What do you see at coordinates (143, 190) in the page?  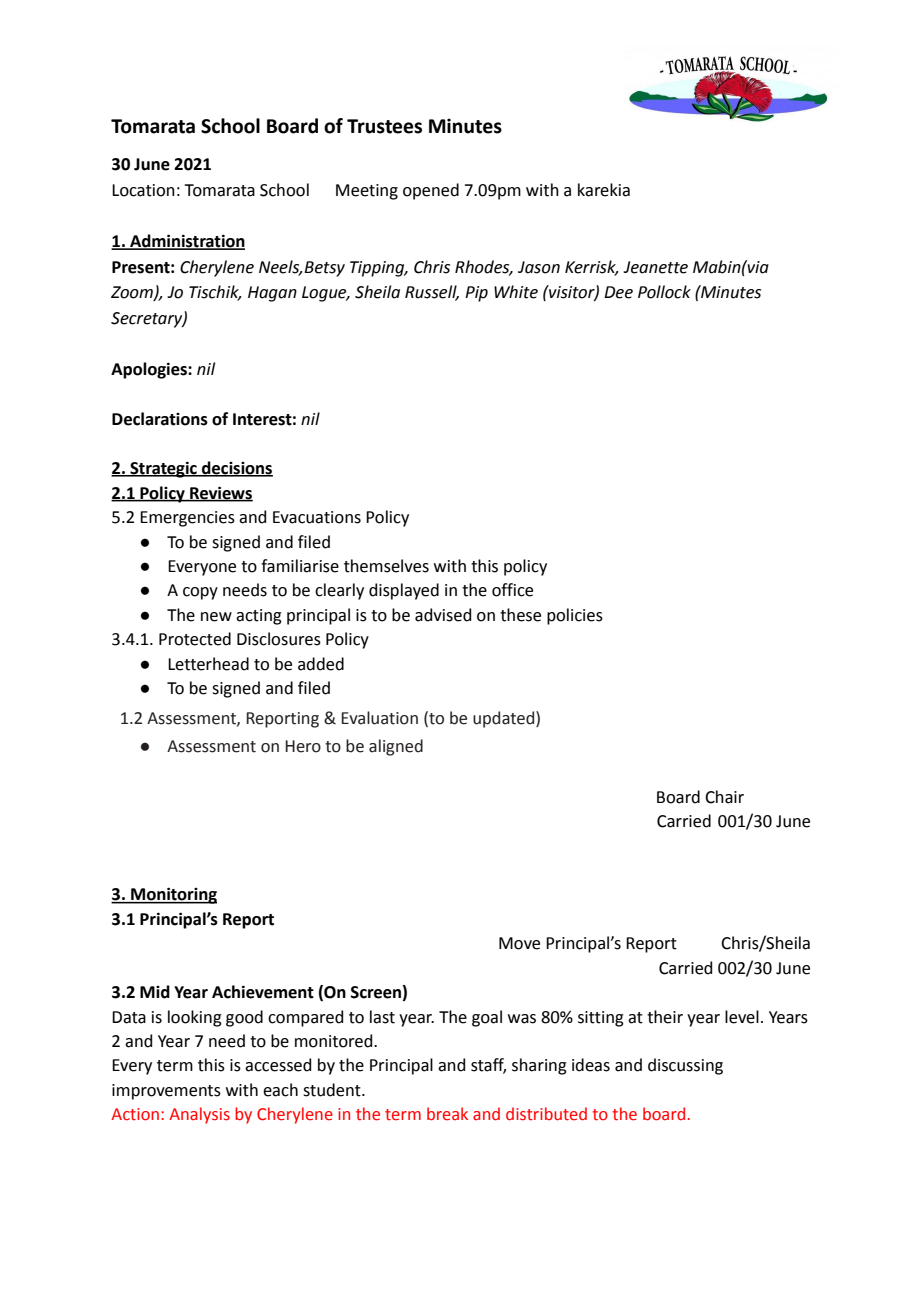 I see `Location` at bounding box center [143, 190].
